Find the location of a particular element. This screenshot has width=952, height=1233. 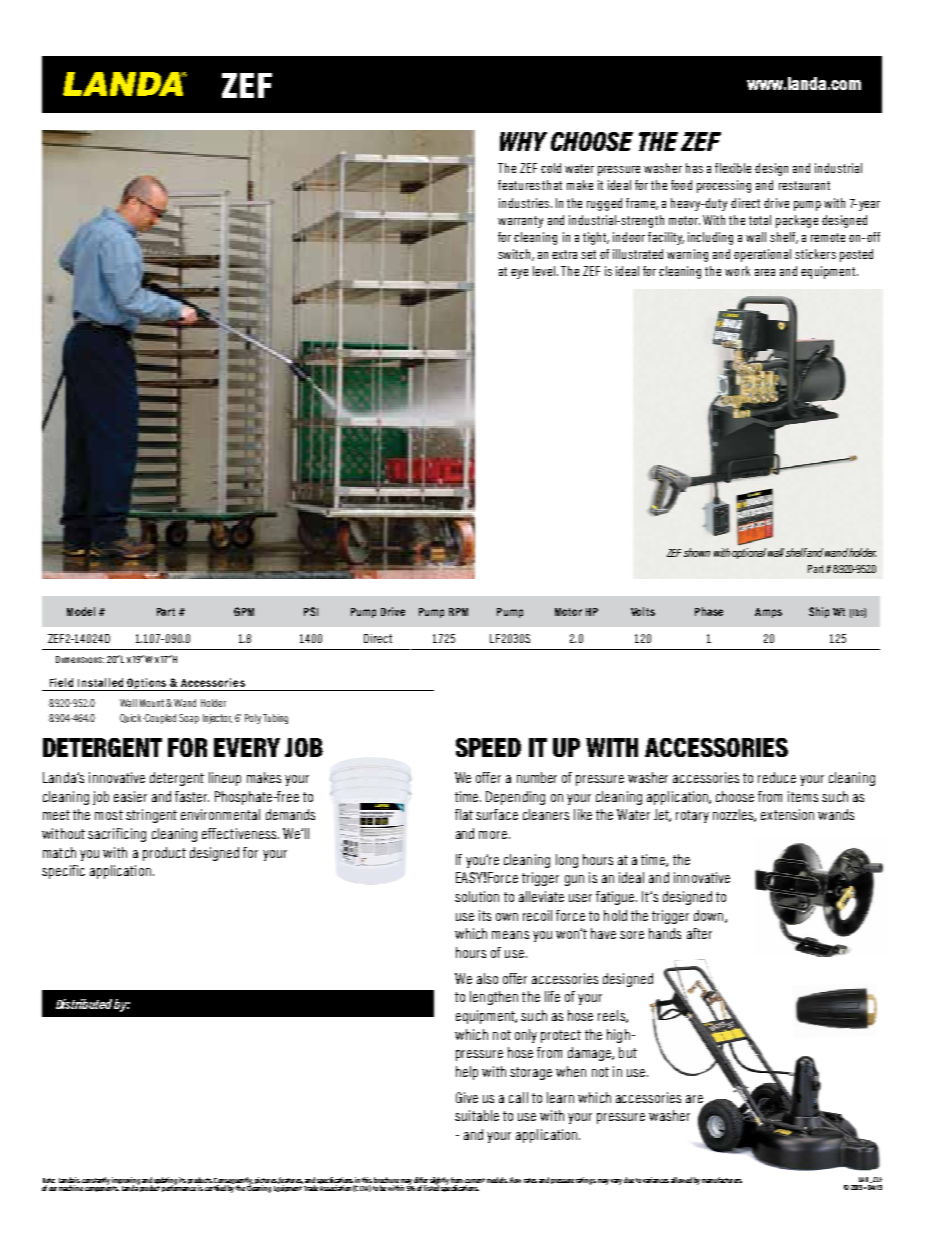

manufacturers is located at coordinates (722, 1180).
